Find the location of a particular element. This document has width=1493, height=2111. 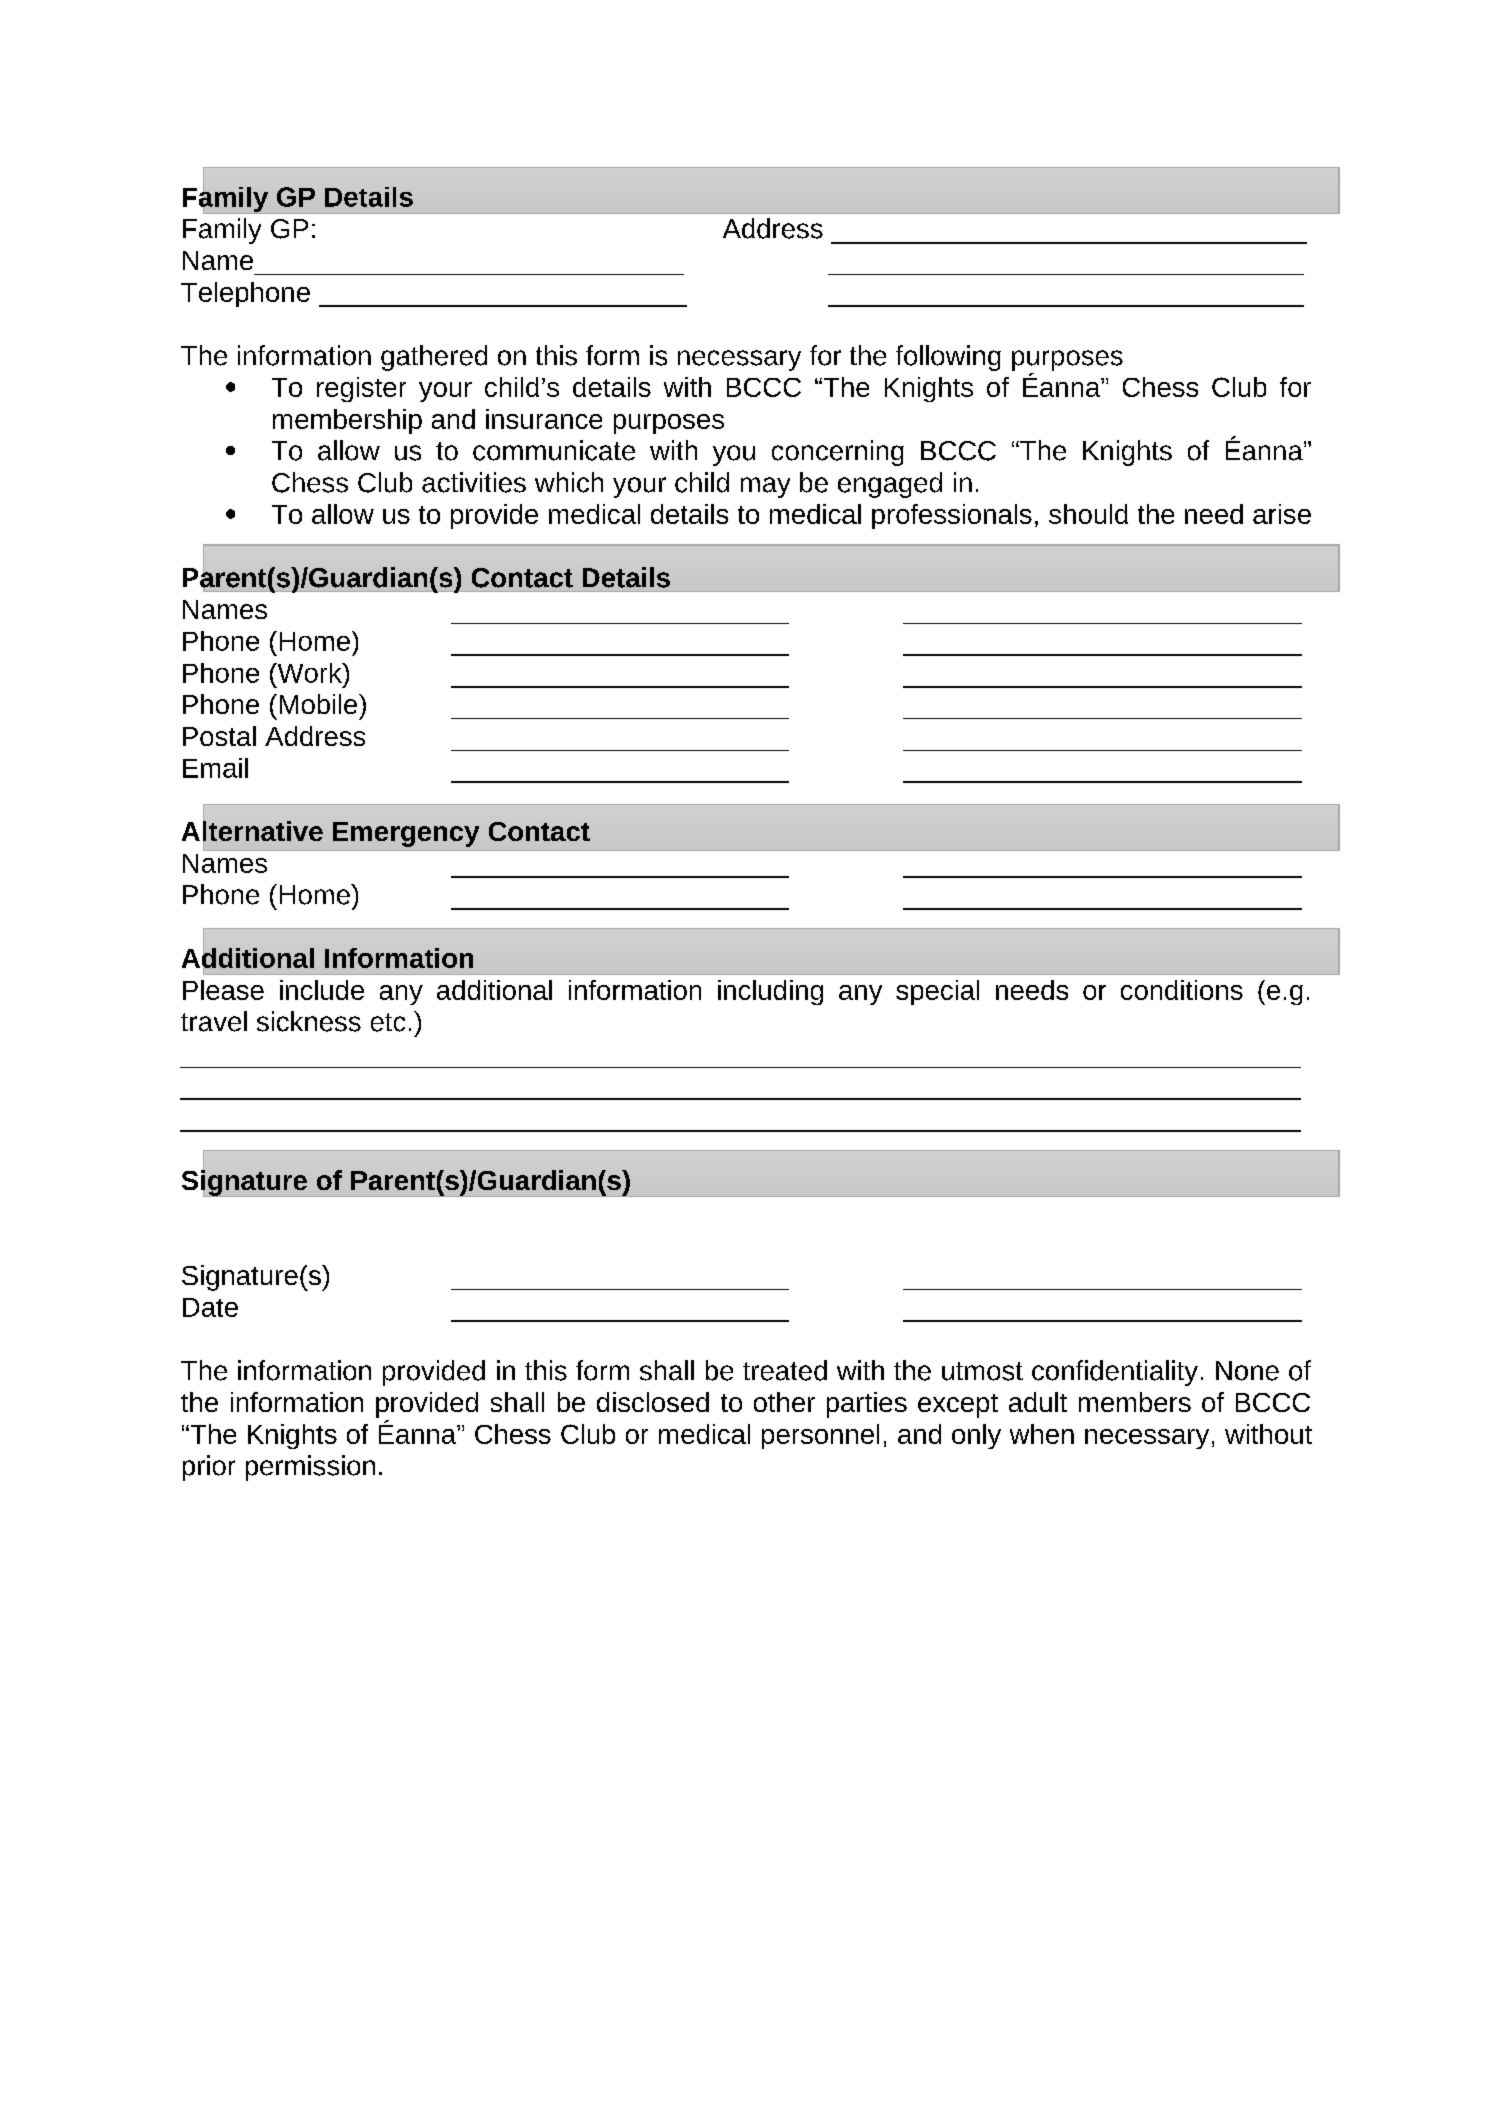

other is located at coordinates (784, 1402).
